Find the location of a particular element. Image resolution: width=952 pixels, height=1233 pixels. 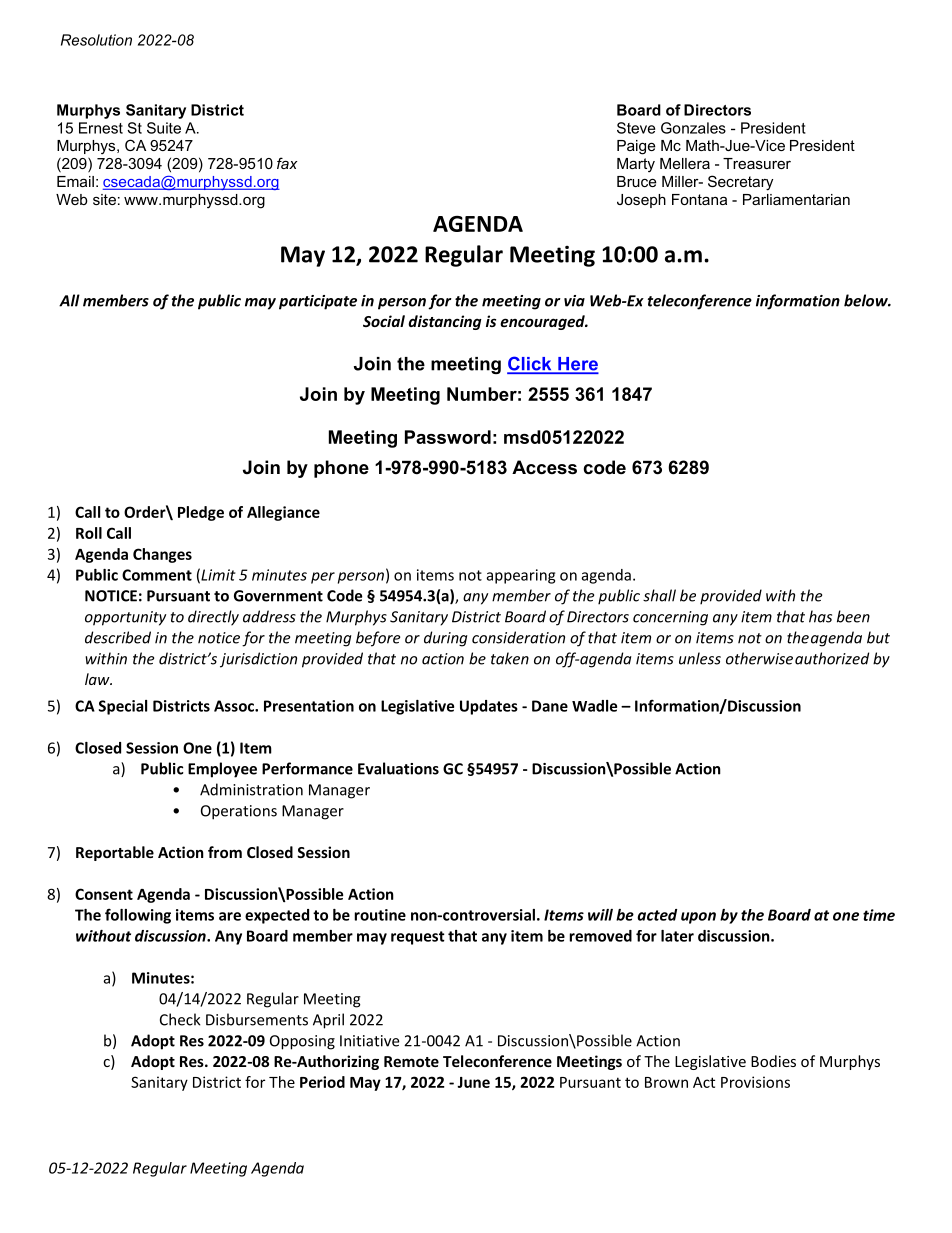

Pledge is located at coordinates (201, 513).
